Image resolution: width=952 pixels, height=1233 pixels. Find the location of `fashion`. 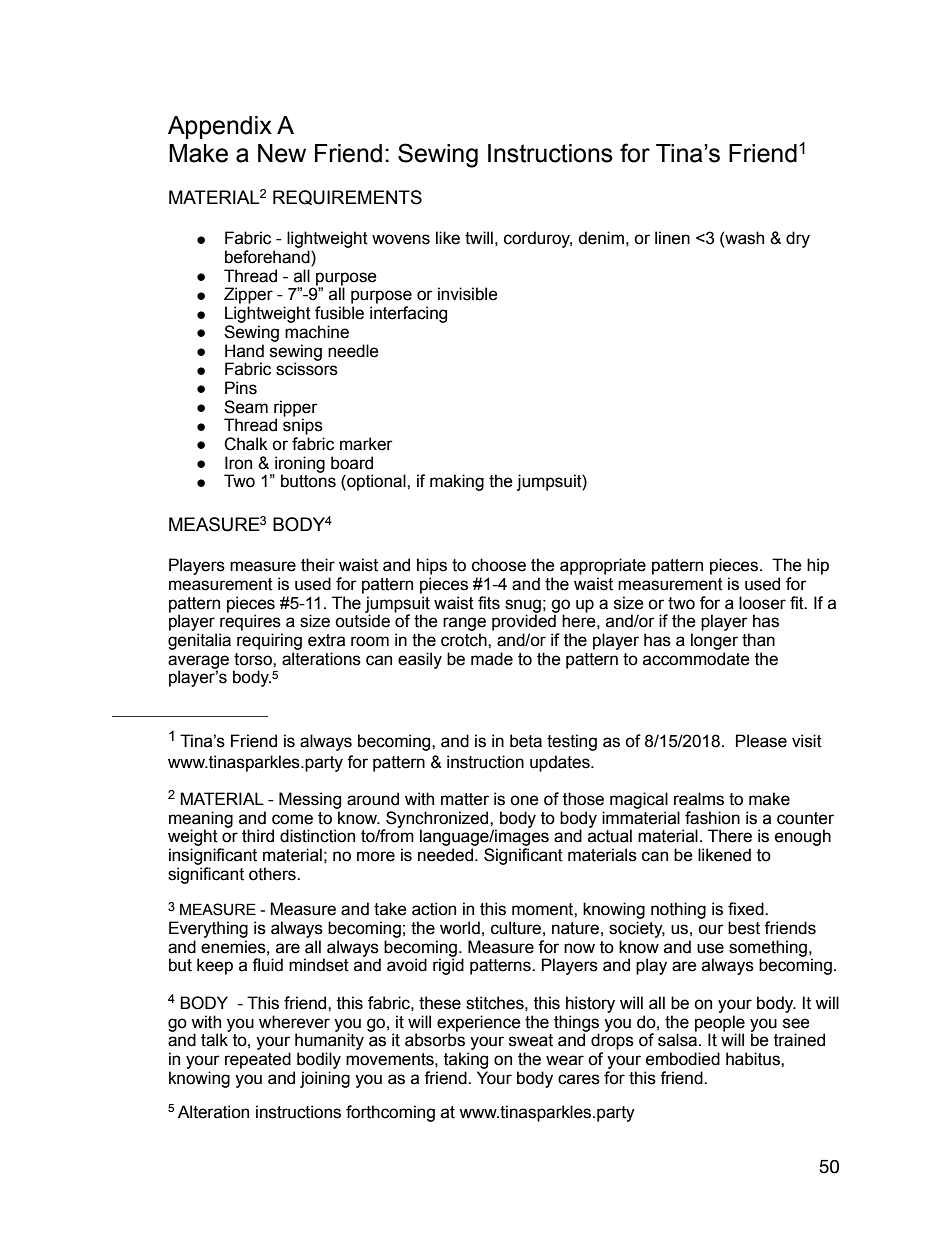

fashion is located at coordinates (712, 818).
